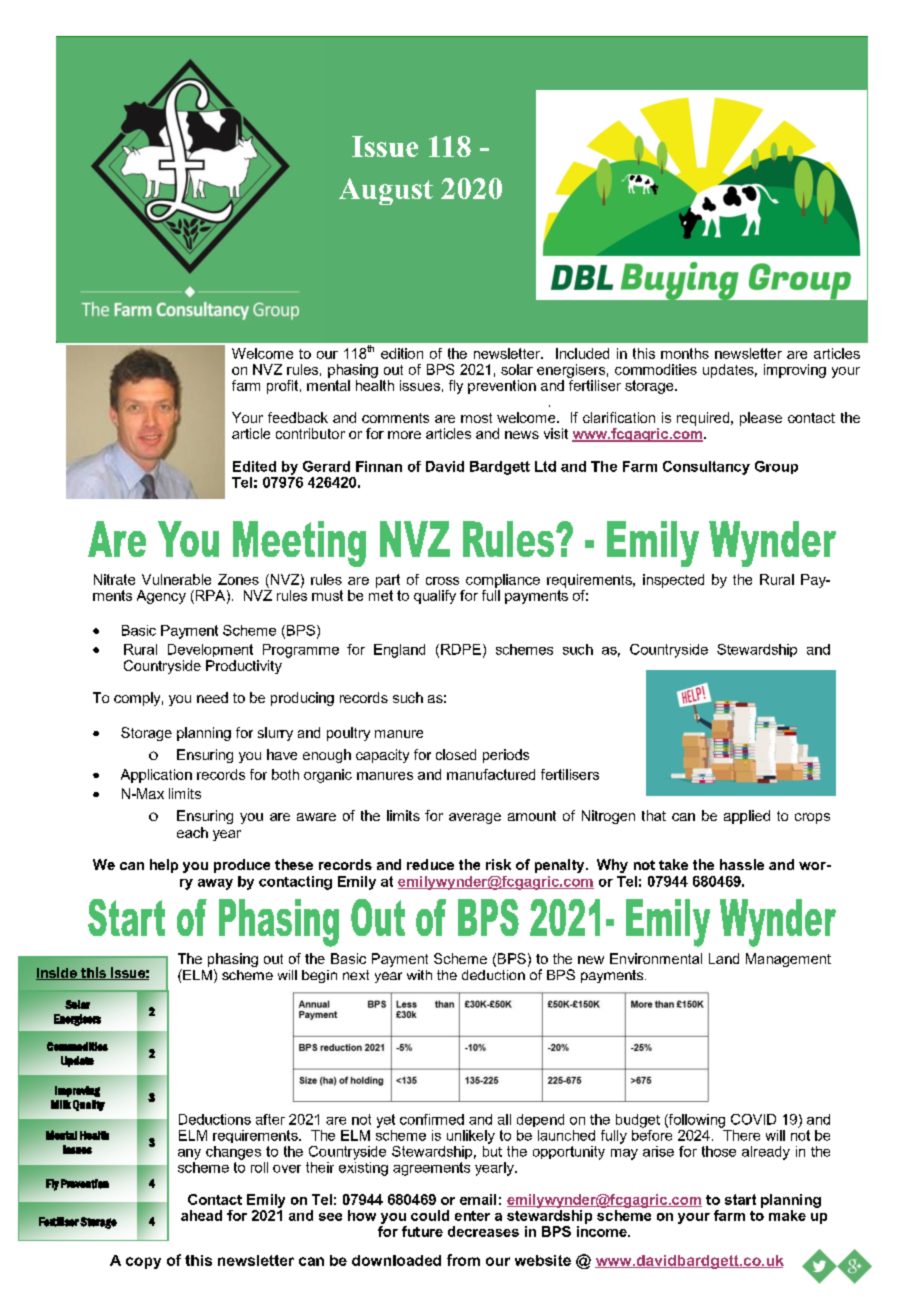  What do you see at coordinates (164, 866) in the document?
I see `help` at bounding box center [164, 866].
